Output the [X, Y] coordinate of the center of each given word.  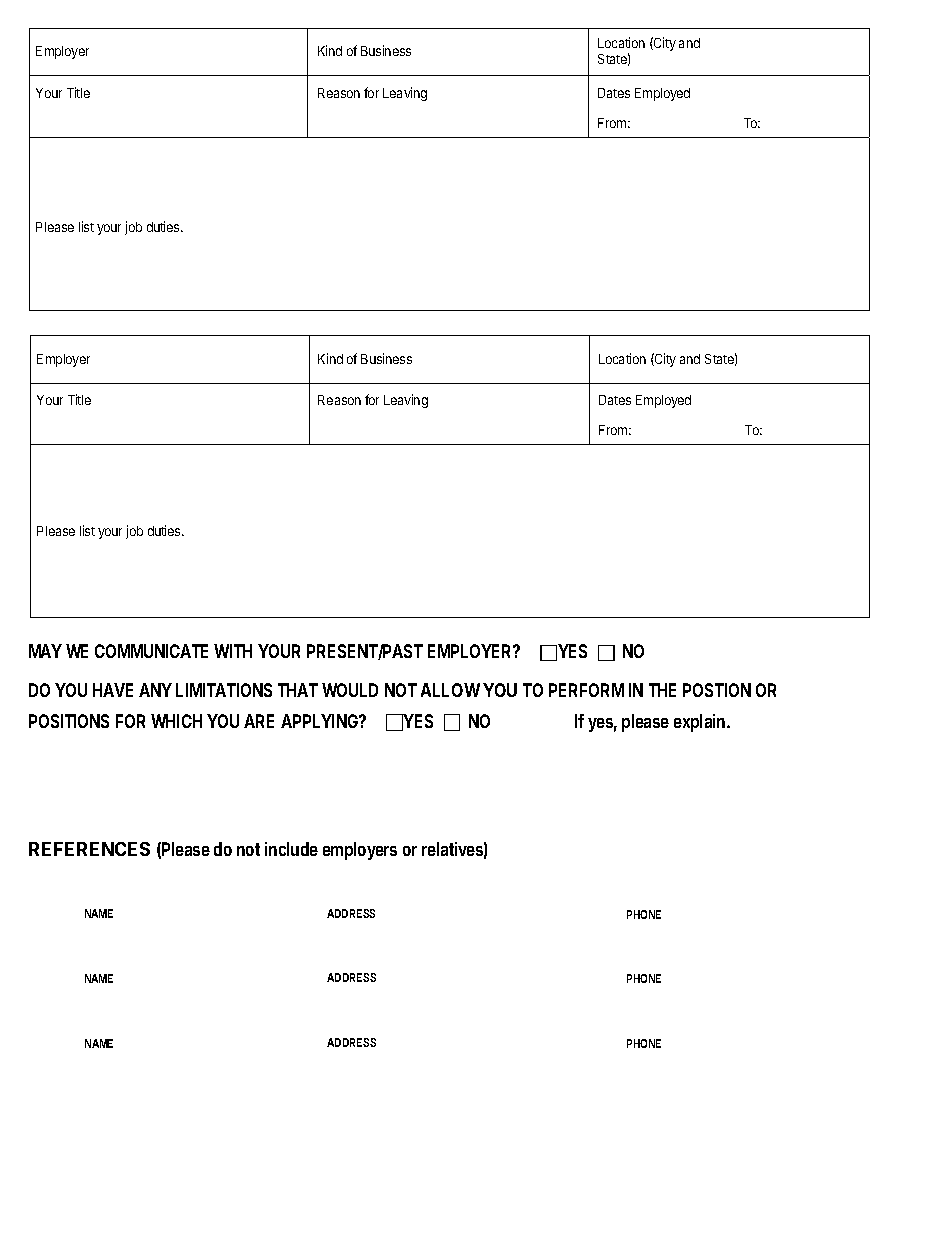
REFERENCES [89, 849]
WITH [233, 651]
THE [662, 690]
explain [701, 723]
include [291, 849]
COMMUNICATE [151, 651]
